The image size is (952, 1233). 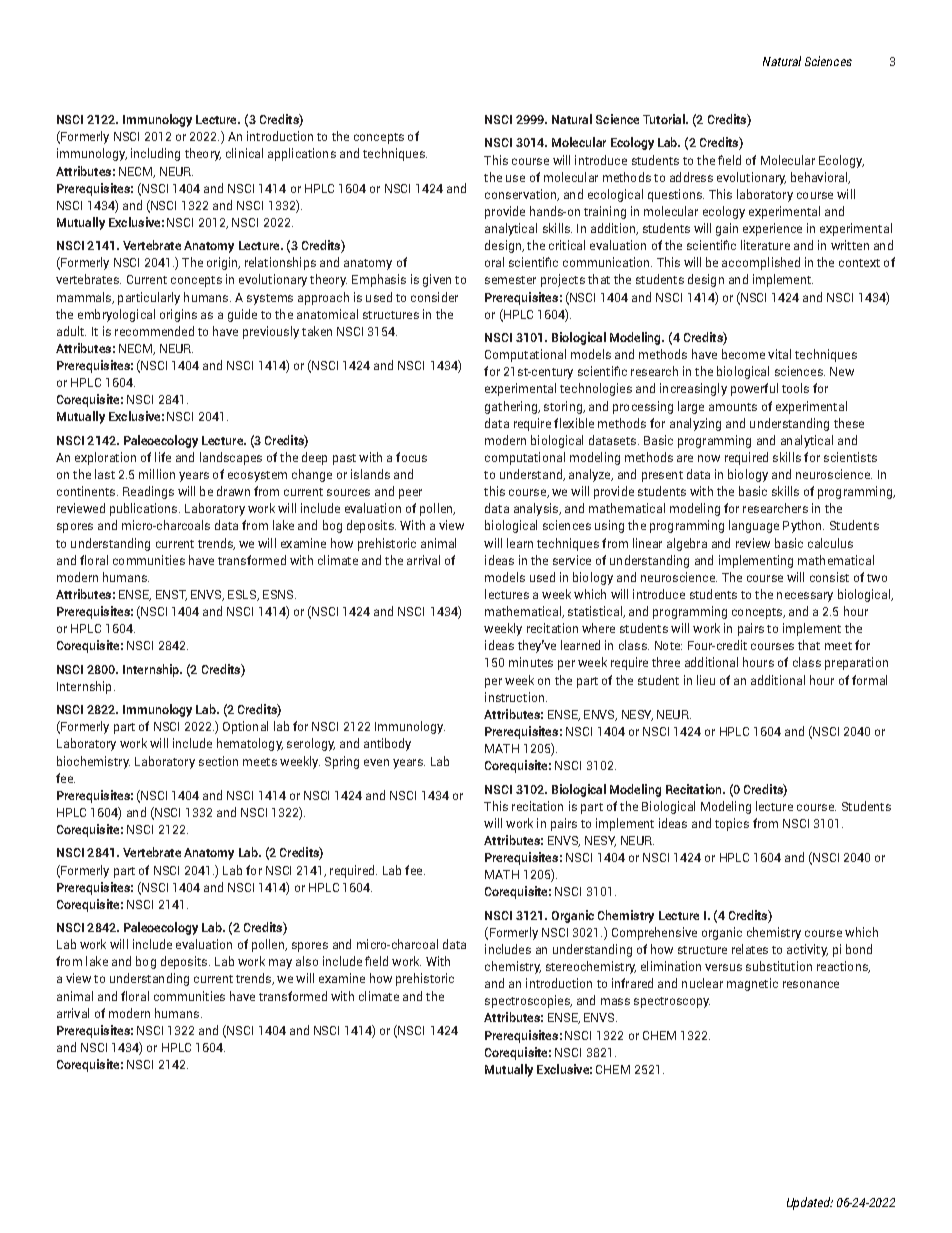 I want to click on minutes, so click(x=531, y=662).
